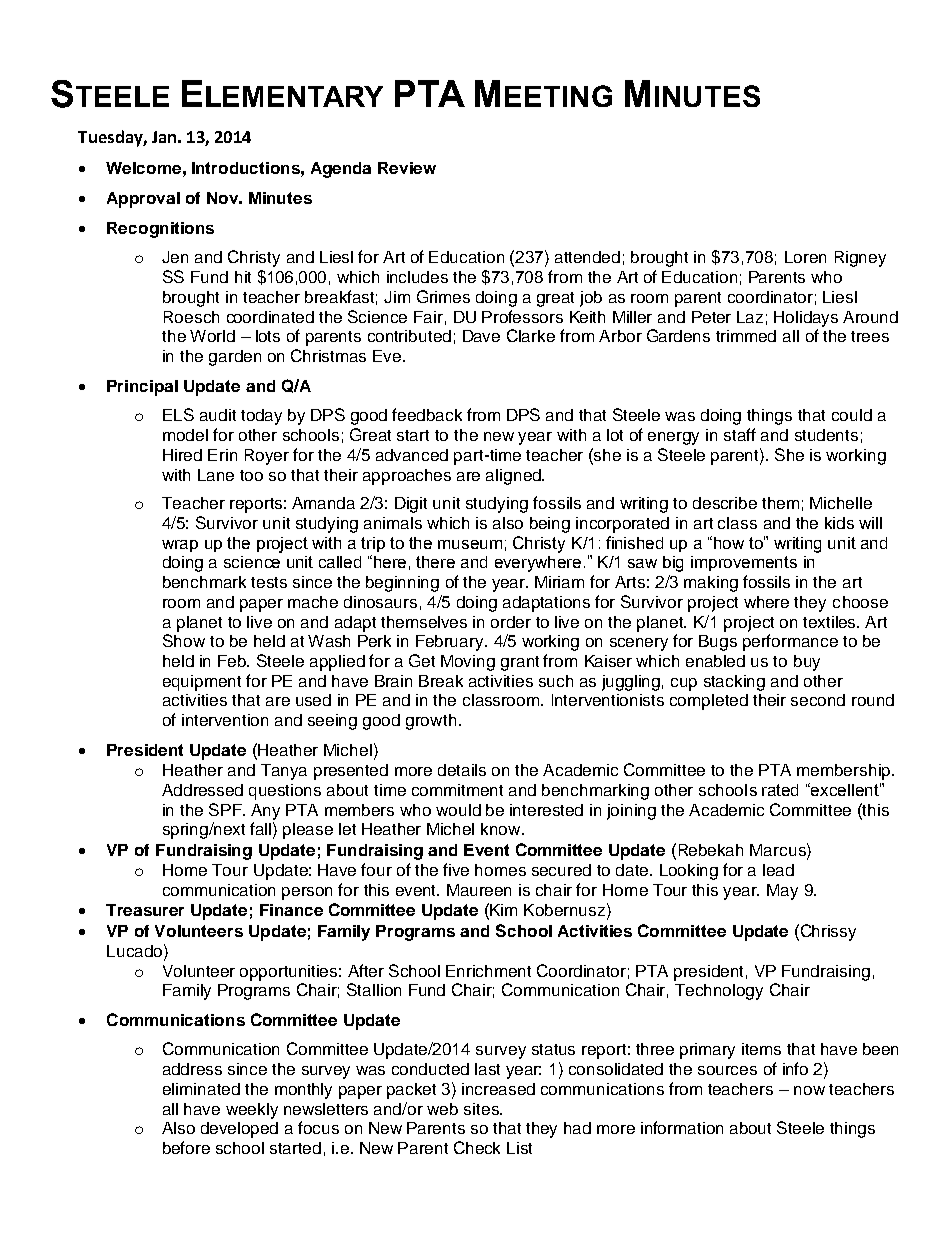 The image size is (952, 1233). I want to click on Recognitions, so click(160, 230).
